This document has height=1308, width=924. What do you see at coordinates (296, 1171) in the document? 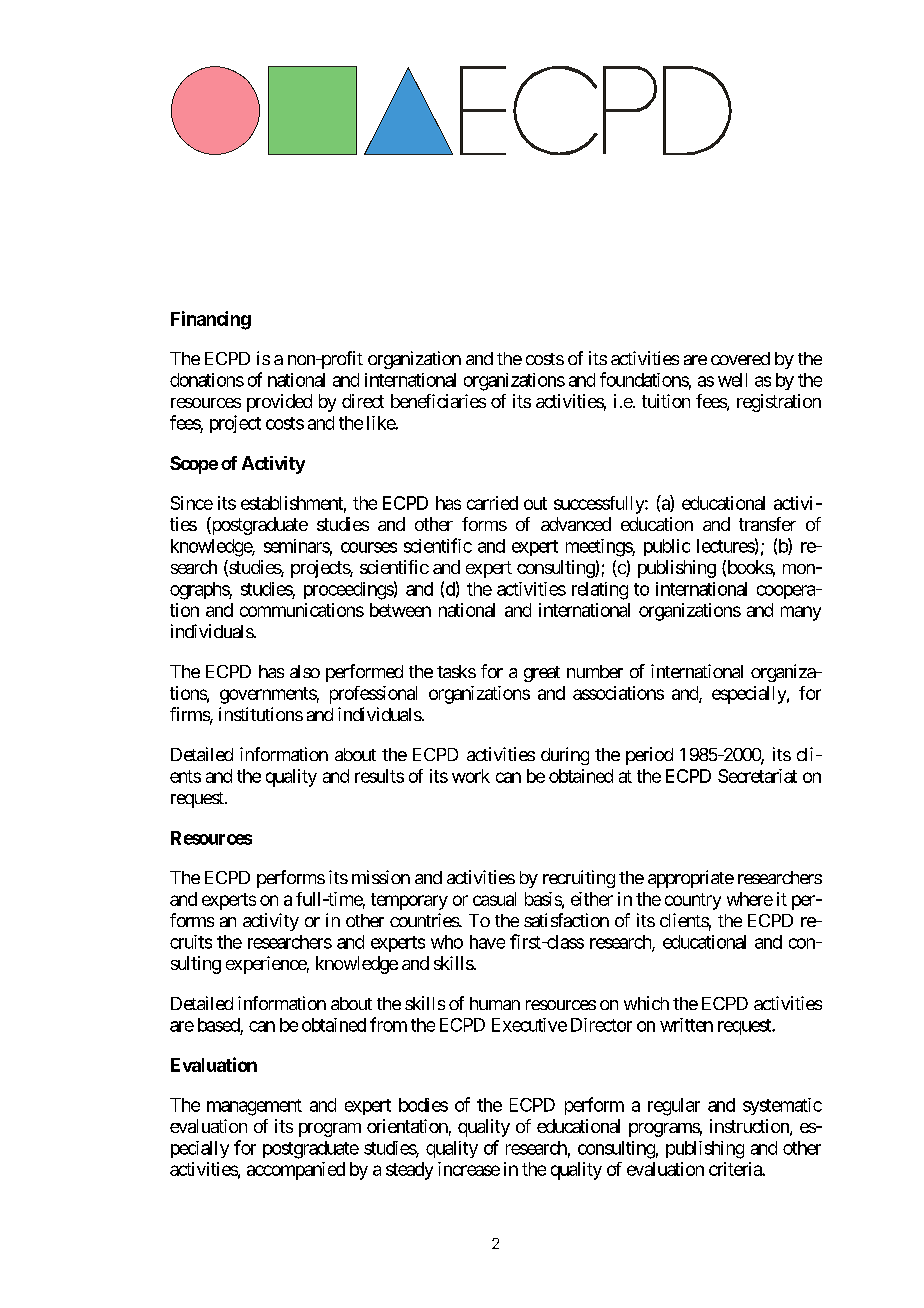
I see `accompanied` at bounding box center [296, 1171].
